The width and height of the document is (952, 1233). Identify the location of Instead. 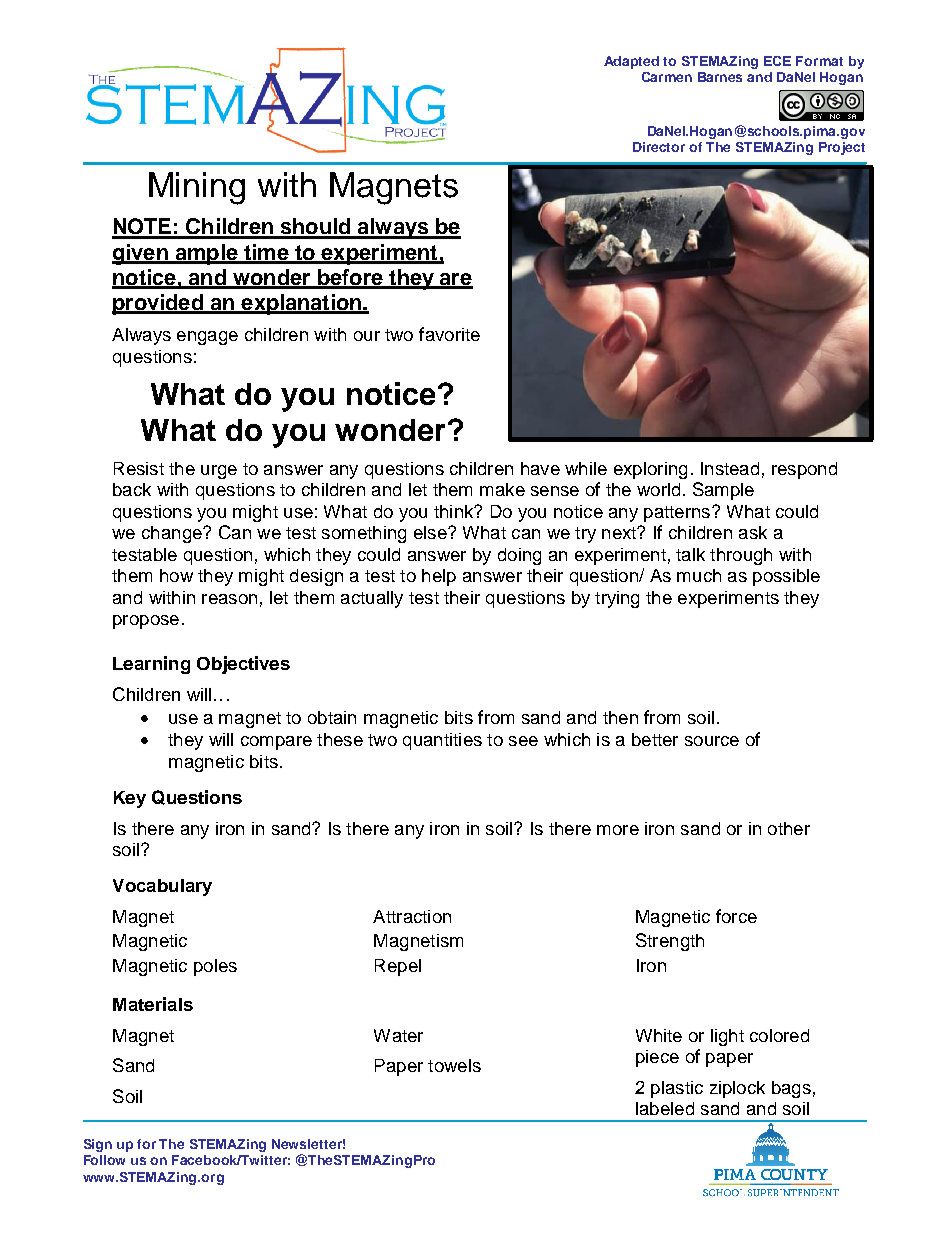
(730, 468).
